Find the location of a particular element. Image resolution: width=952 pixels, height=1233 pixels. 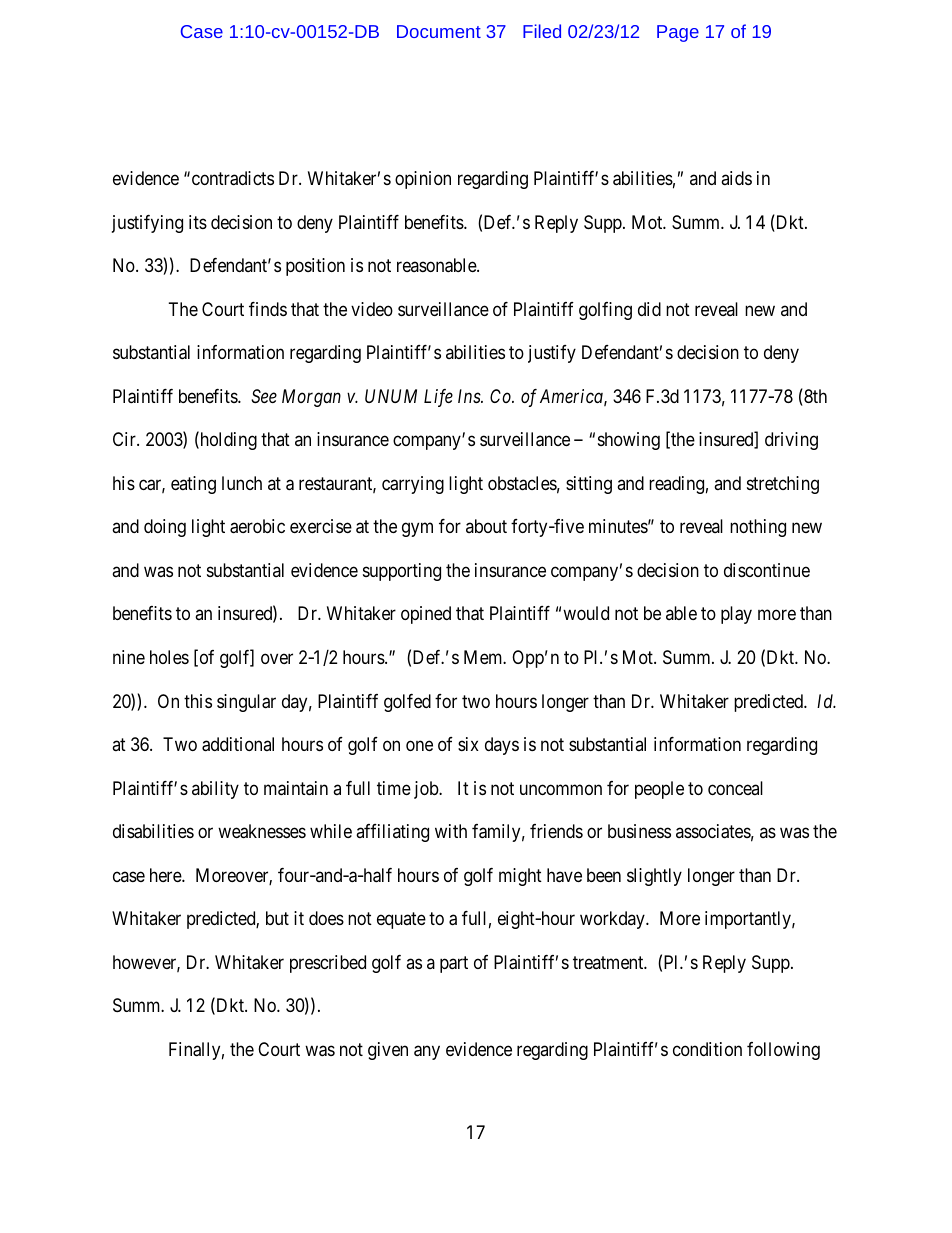

condition is located at coordinates (707, 1049).
